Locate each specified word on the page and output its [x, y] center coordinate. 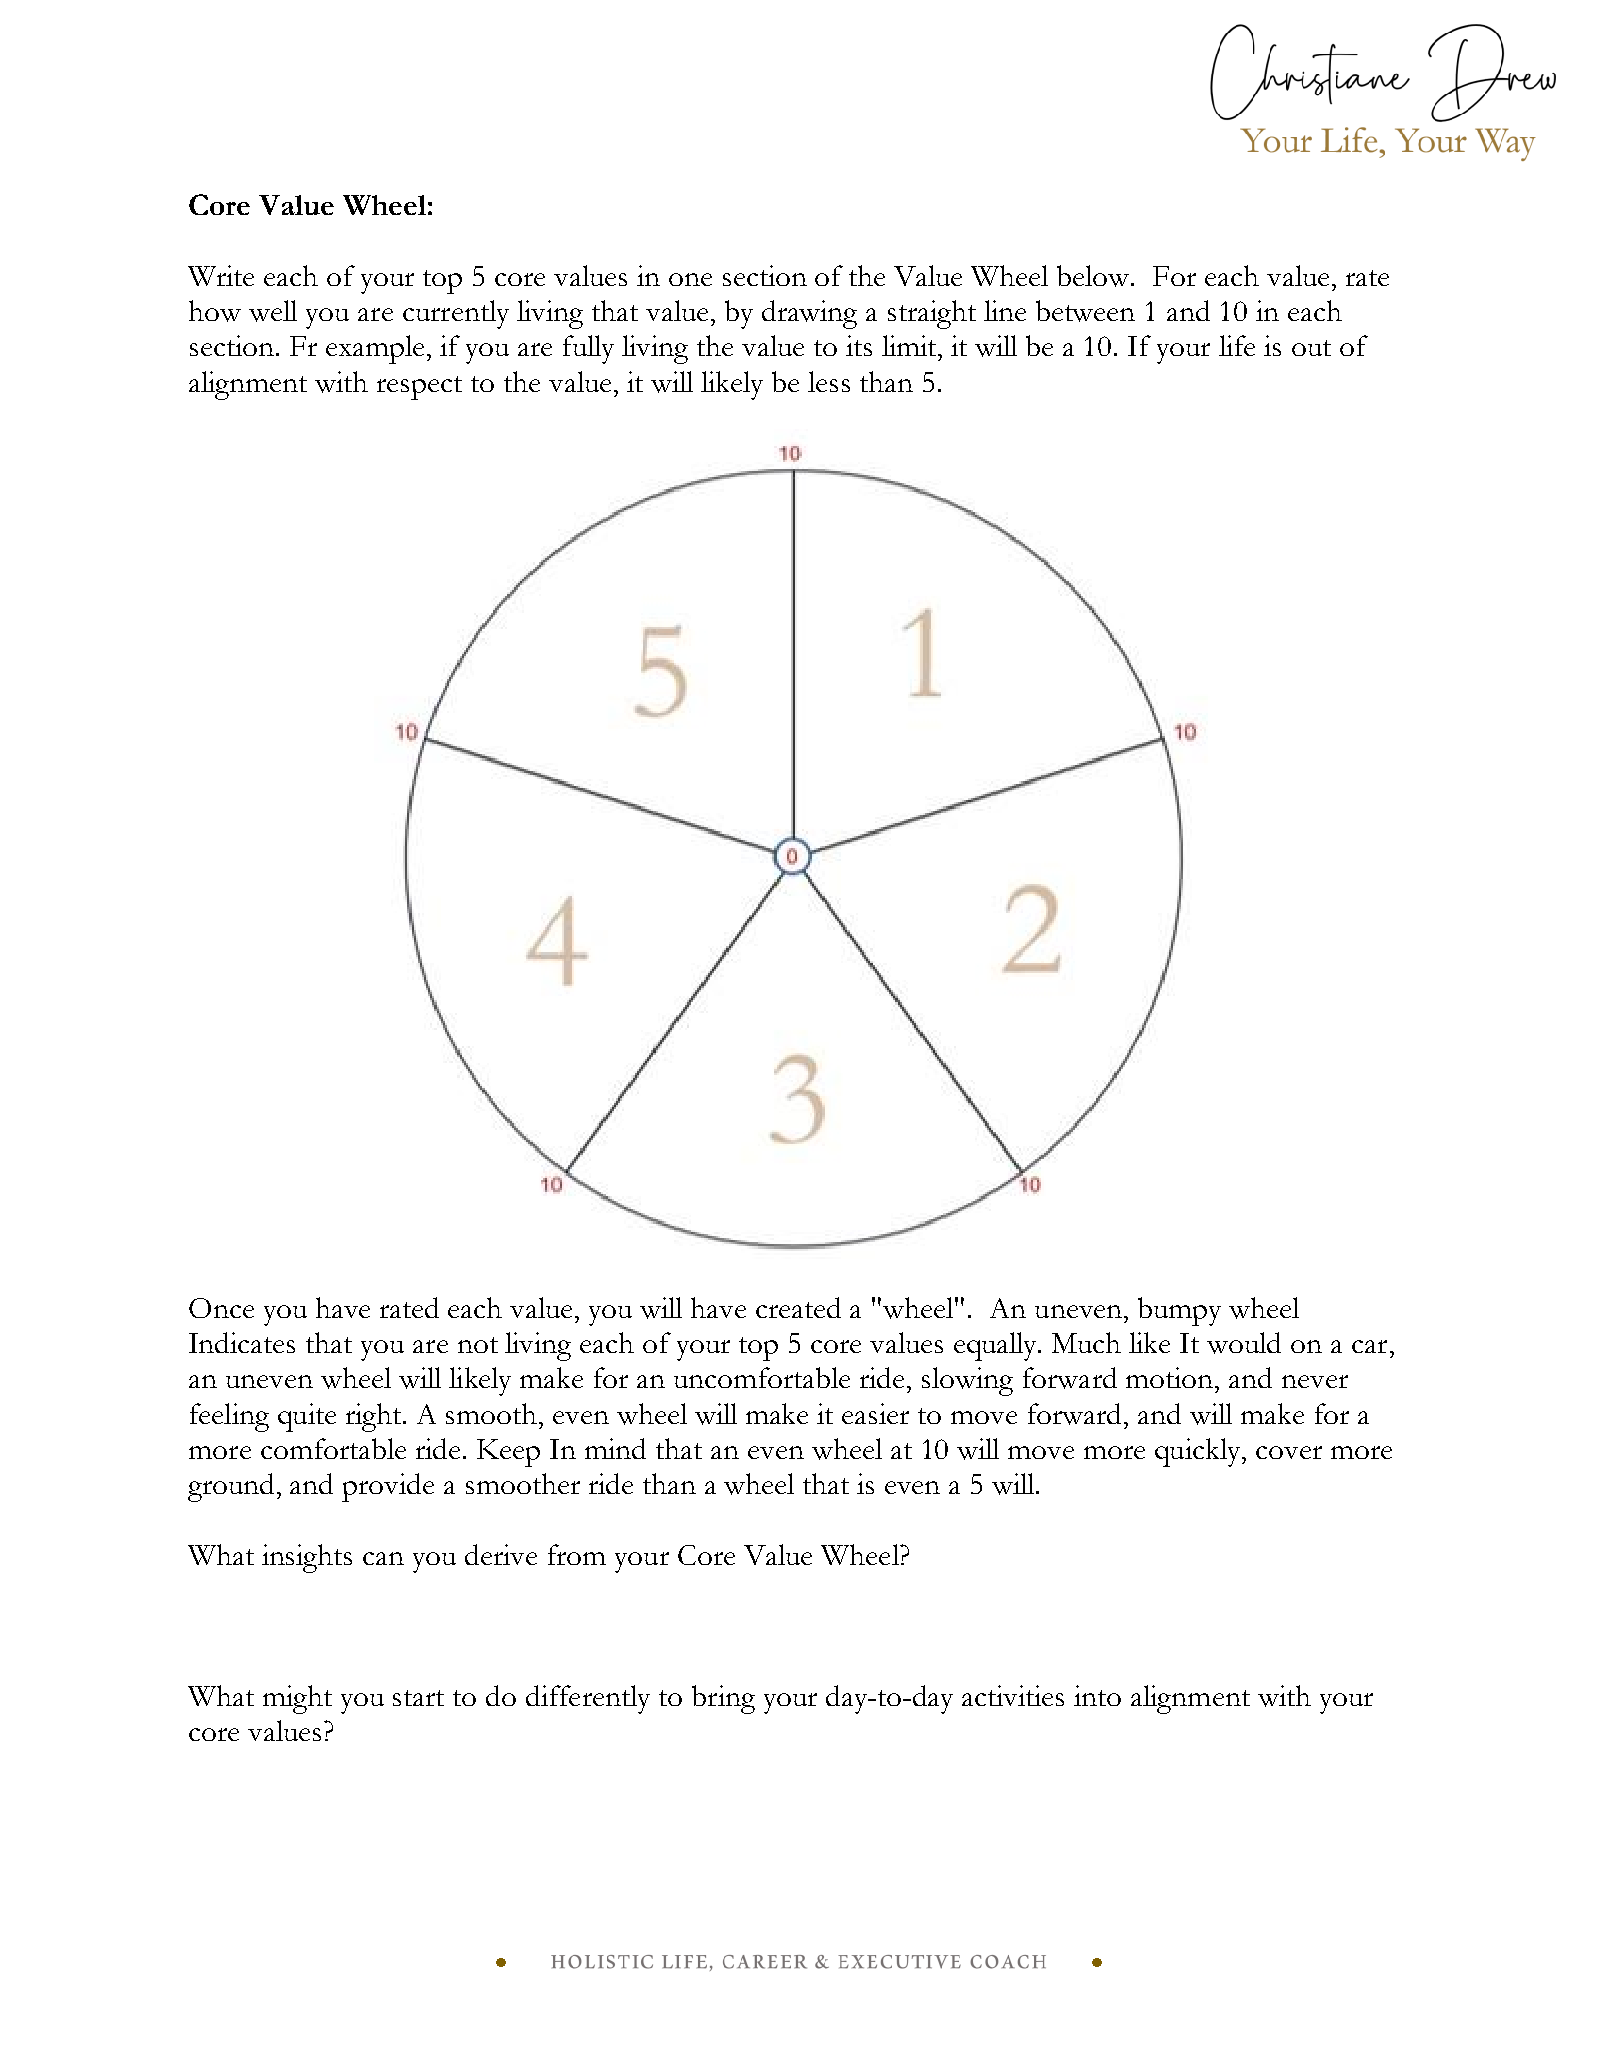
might [297, 1699]
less [829, 381]
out [1311, 348]
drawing [809, 314]
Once [221, 1308]
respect [419, 388]
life [1237, 345]
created [798, 1307]
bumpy [1179, 1311]
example [375, 349]
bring [723, 1699]
